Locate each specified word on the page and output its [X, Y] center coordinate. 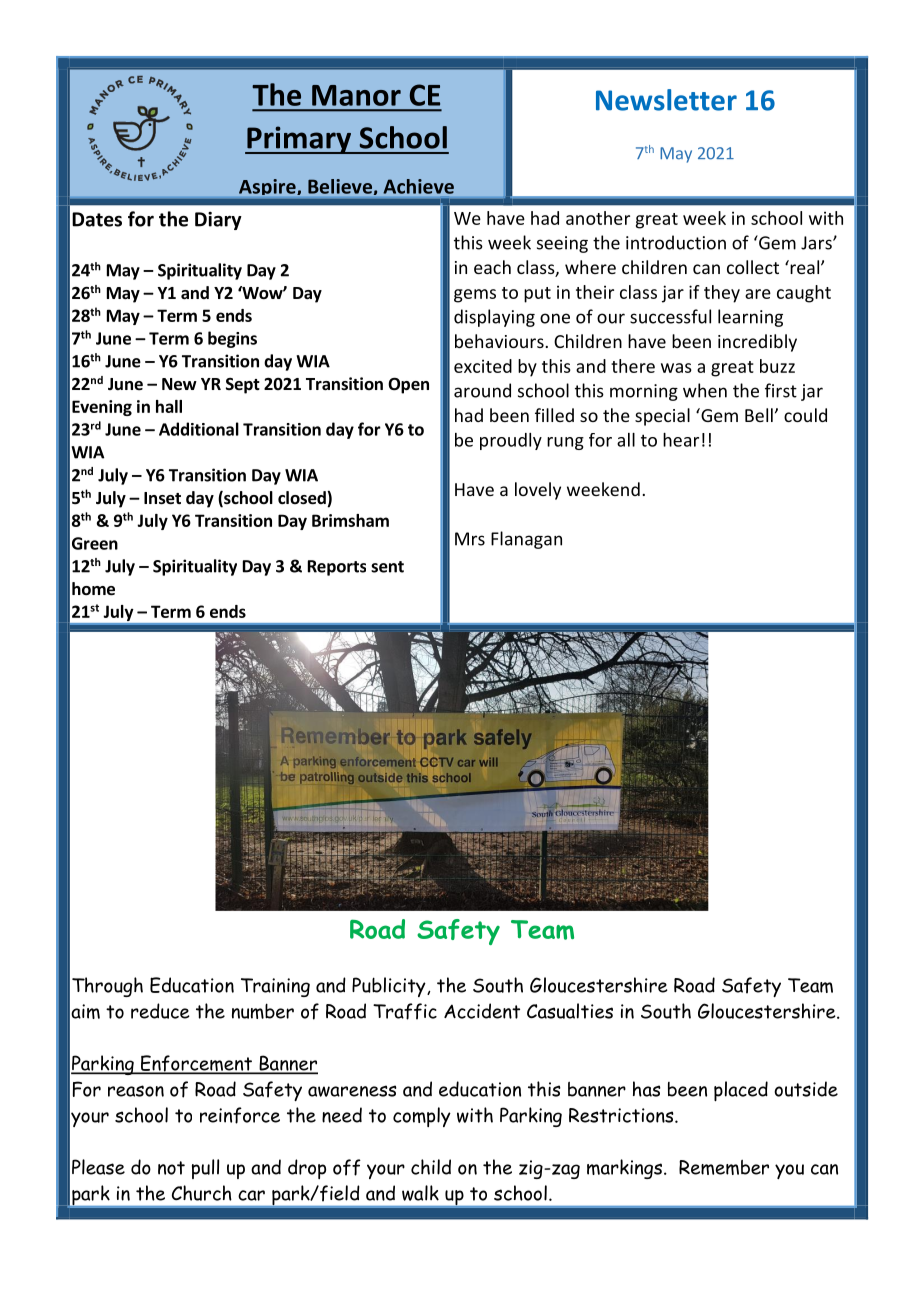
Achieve [418, 186]
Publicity [390, 987]
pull [205, 1169]
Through [107, 987]
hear [681, 440]
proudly [511, 441]
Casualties [570, 1011]
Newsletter [666, 100]
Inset [162, 498]
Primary [299, 140]
